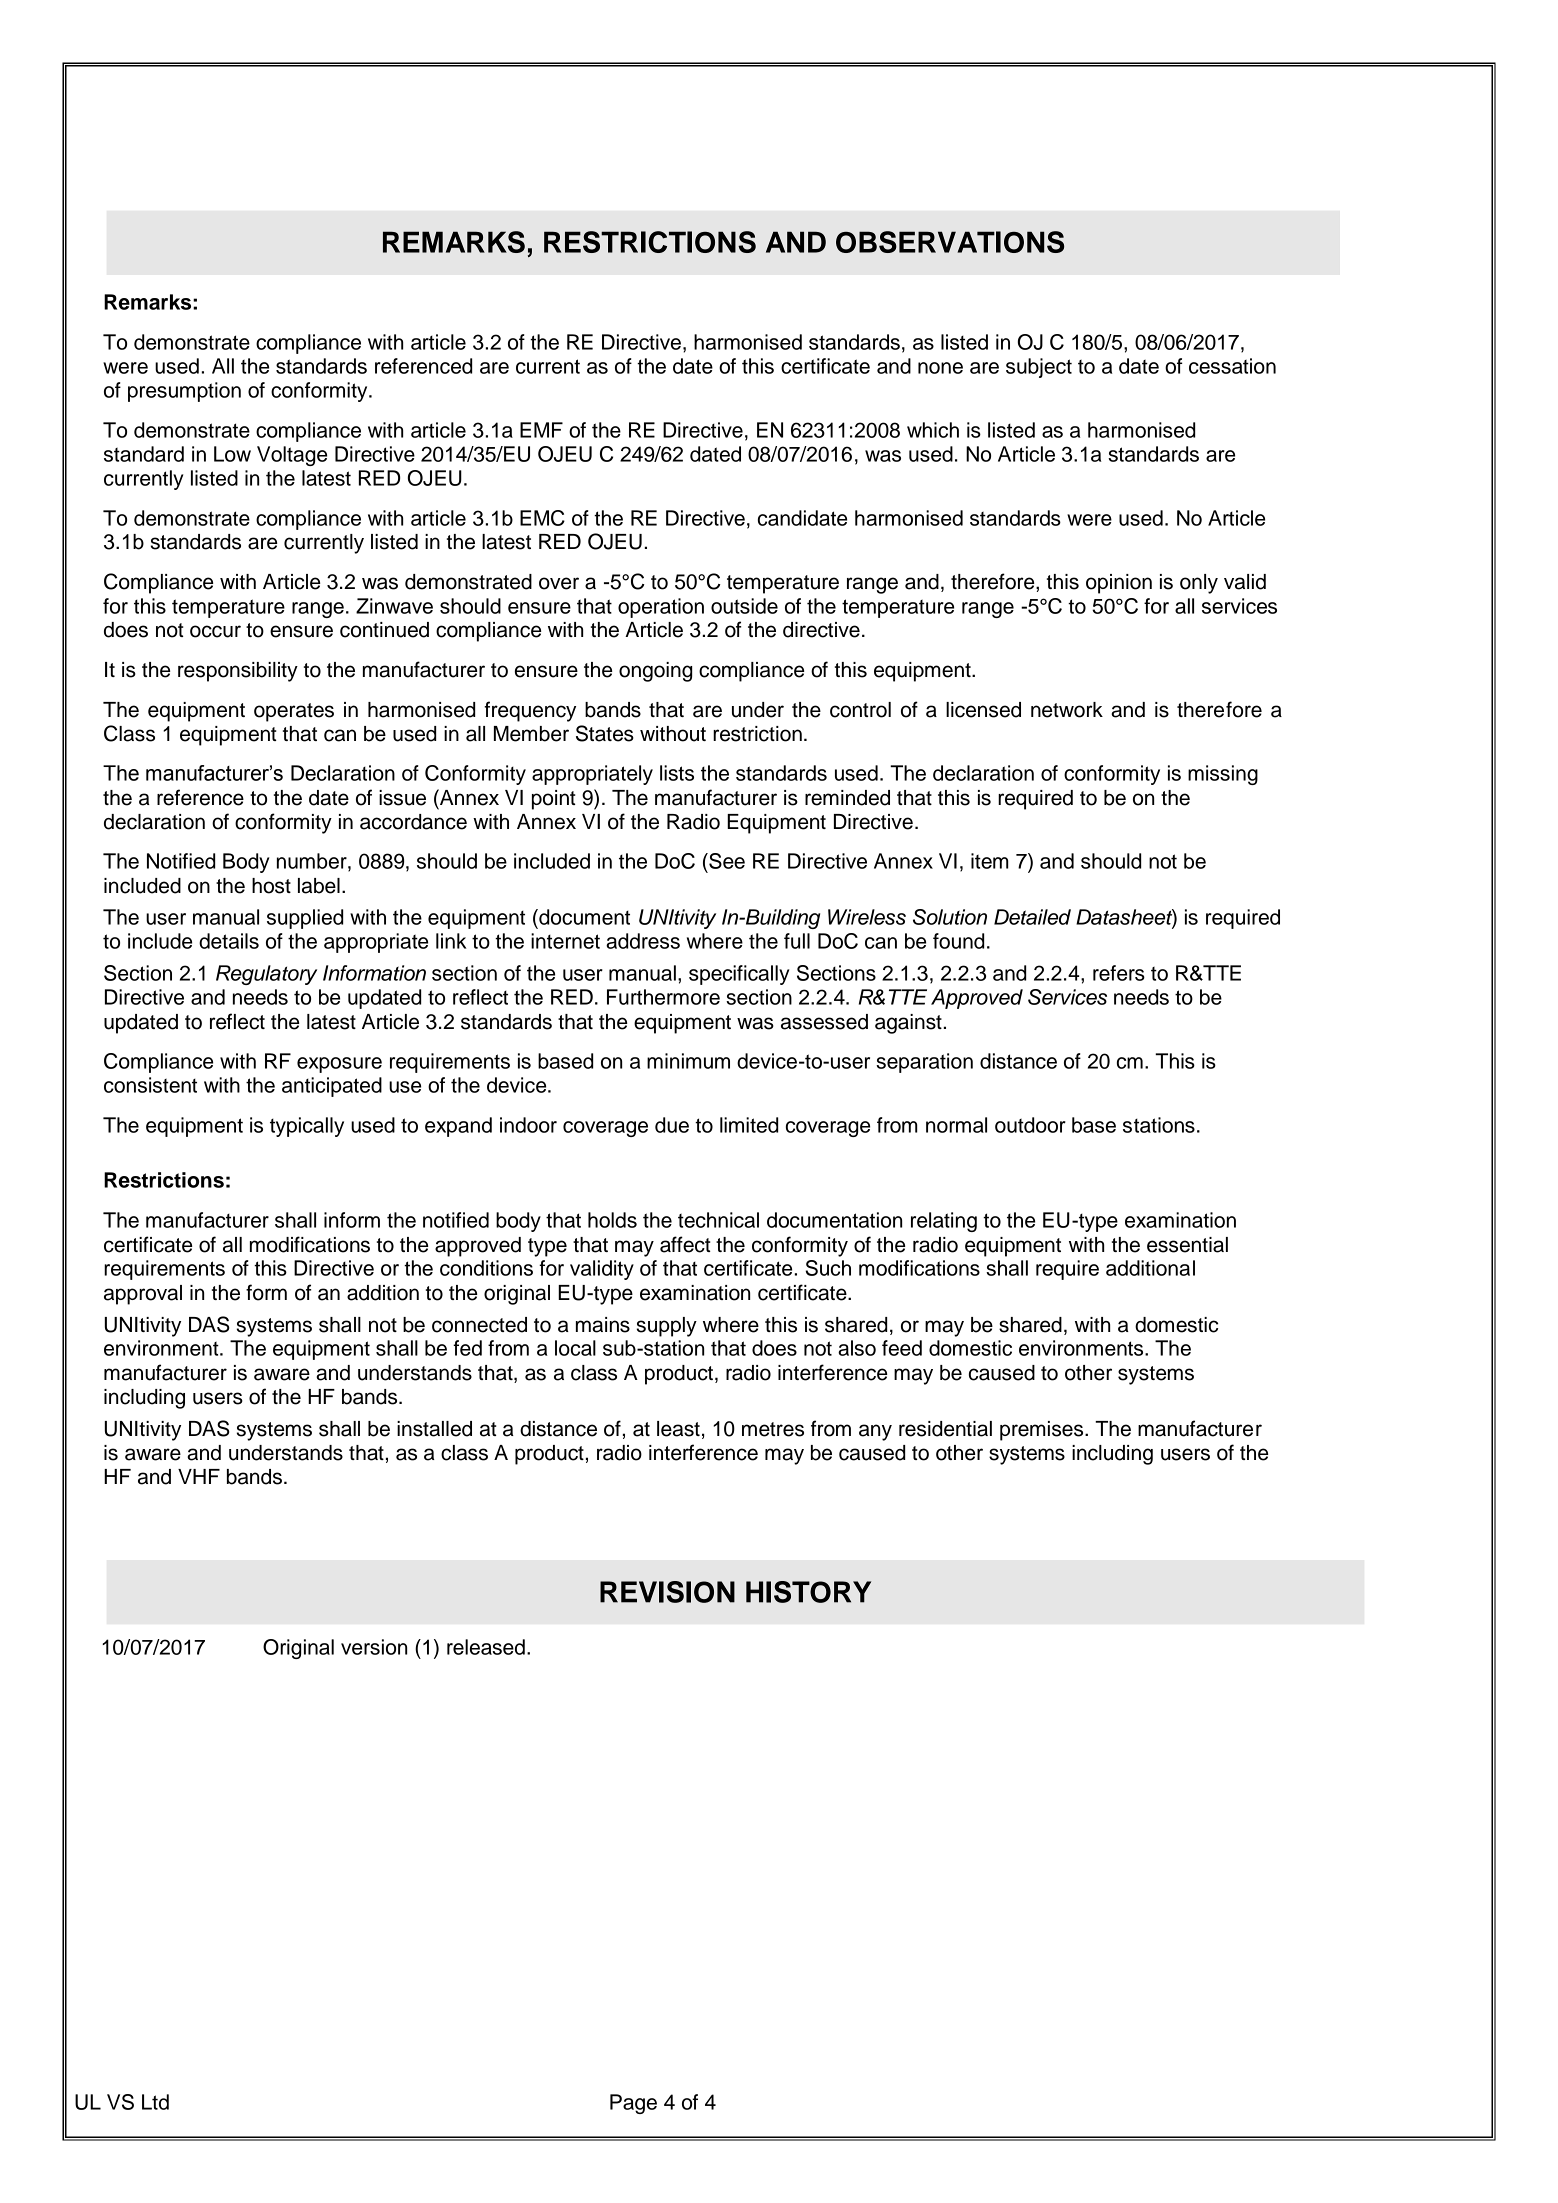 Image resolution: width=1558 pixels, height=2203 pixels. Describe the element at coordinates (808, 1592) in the screenshot. I see `HISTORY` at that location.
